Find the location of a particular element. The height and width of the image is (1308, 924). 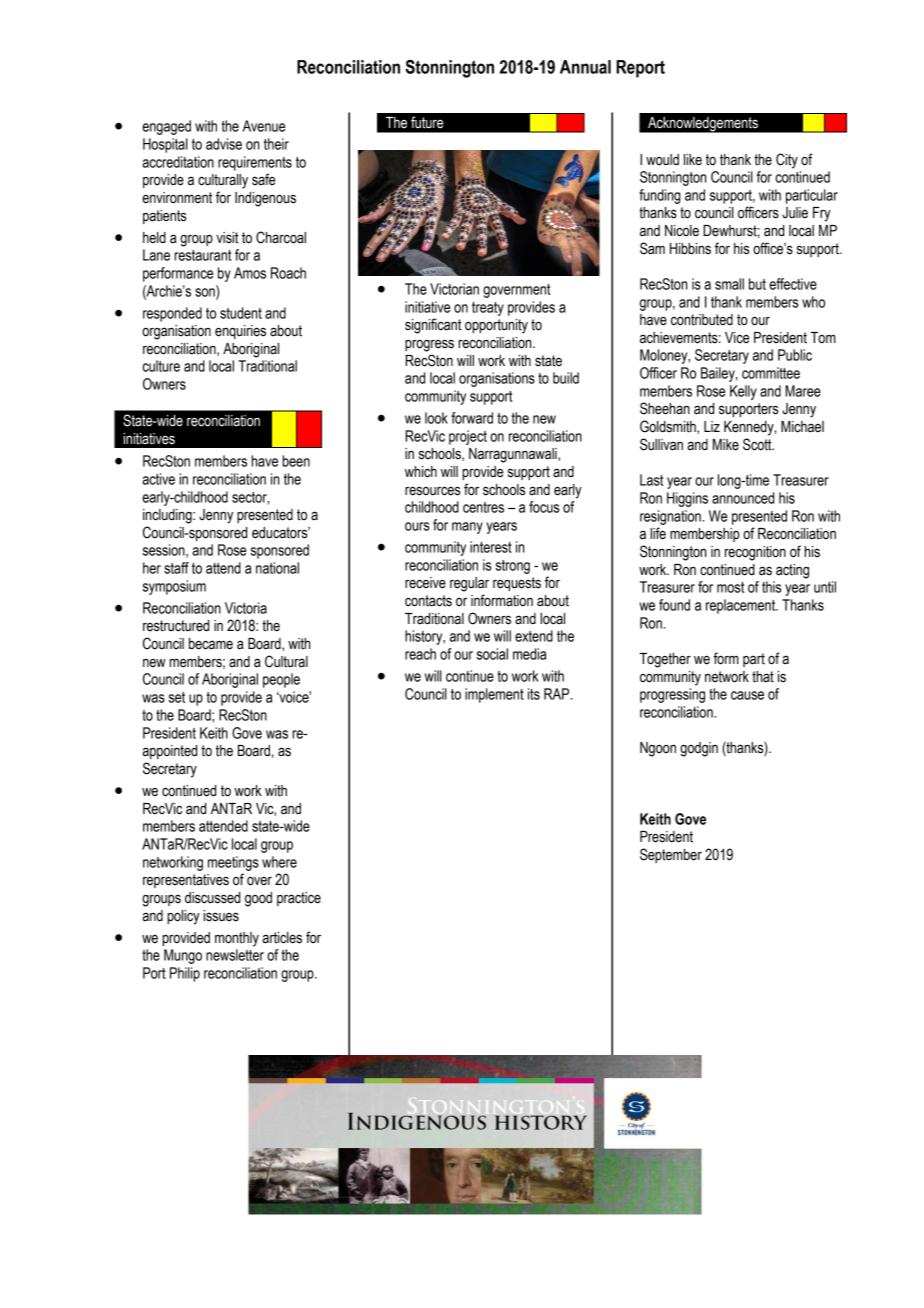

centres is located at coordinates (483, 507).
